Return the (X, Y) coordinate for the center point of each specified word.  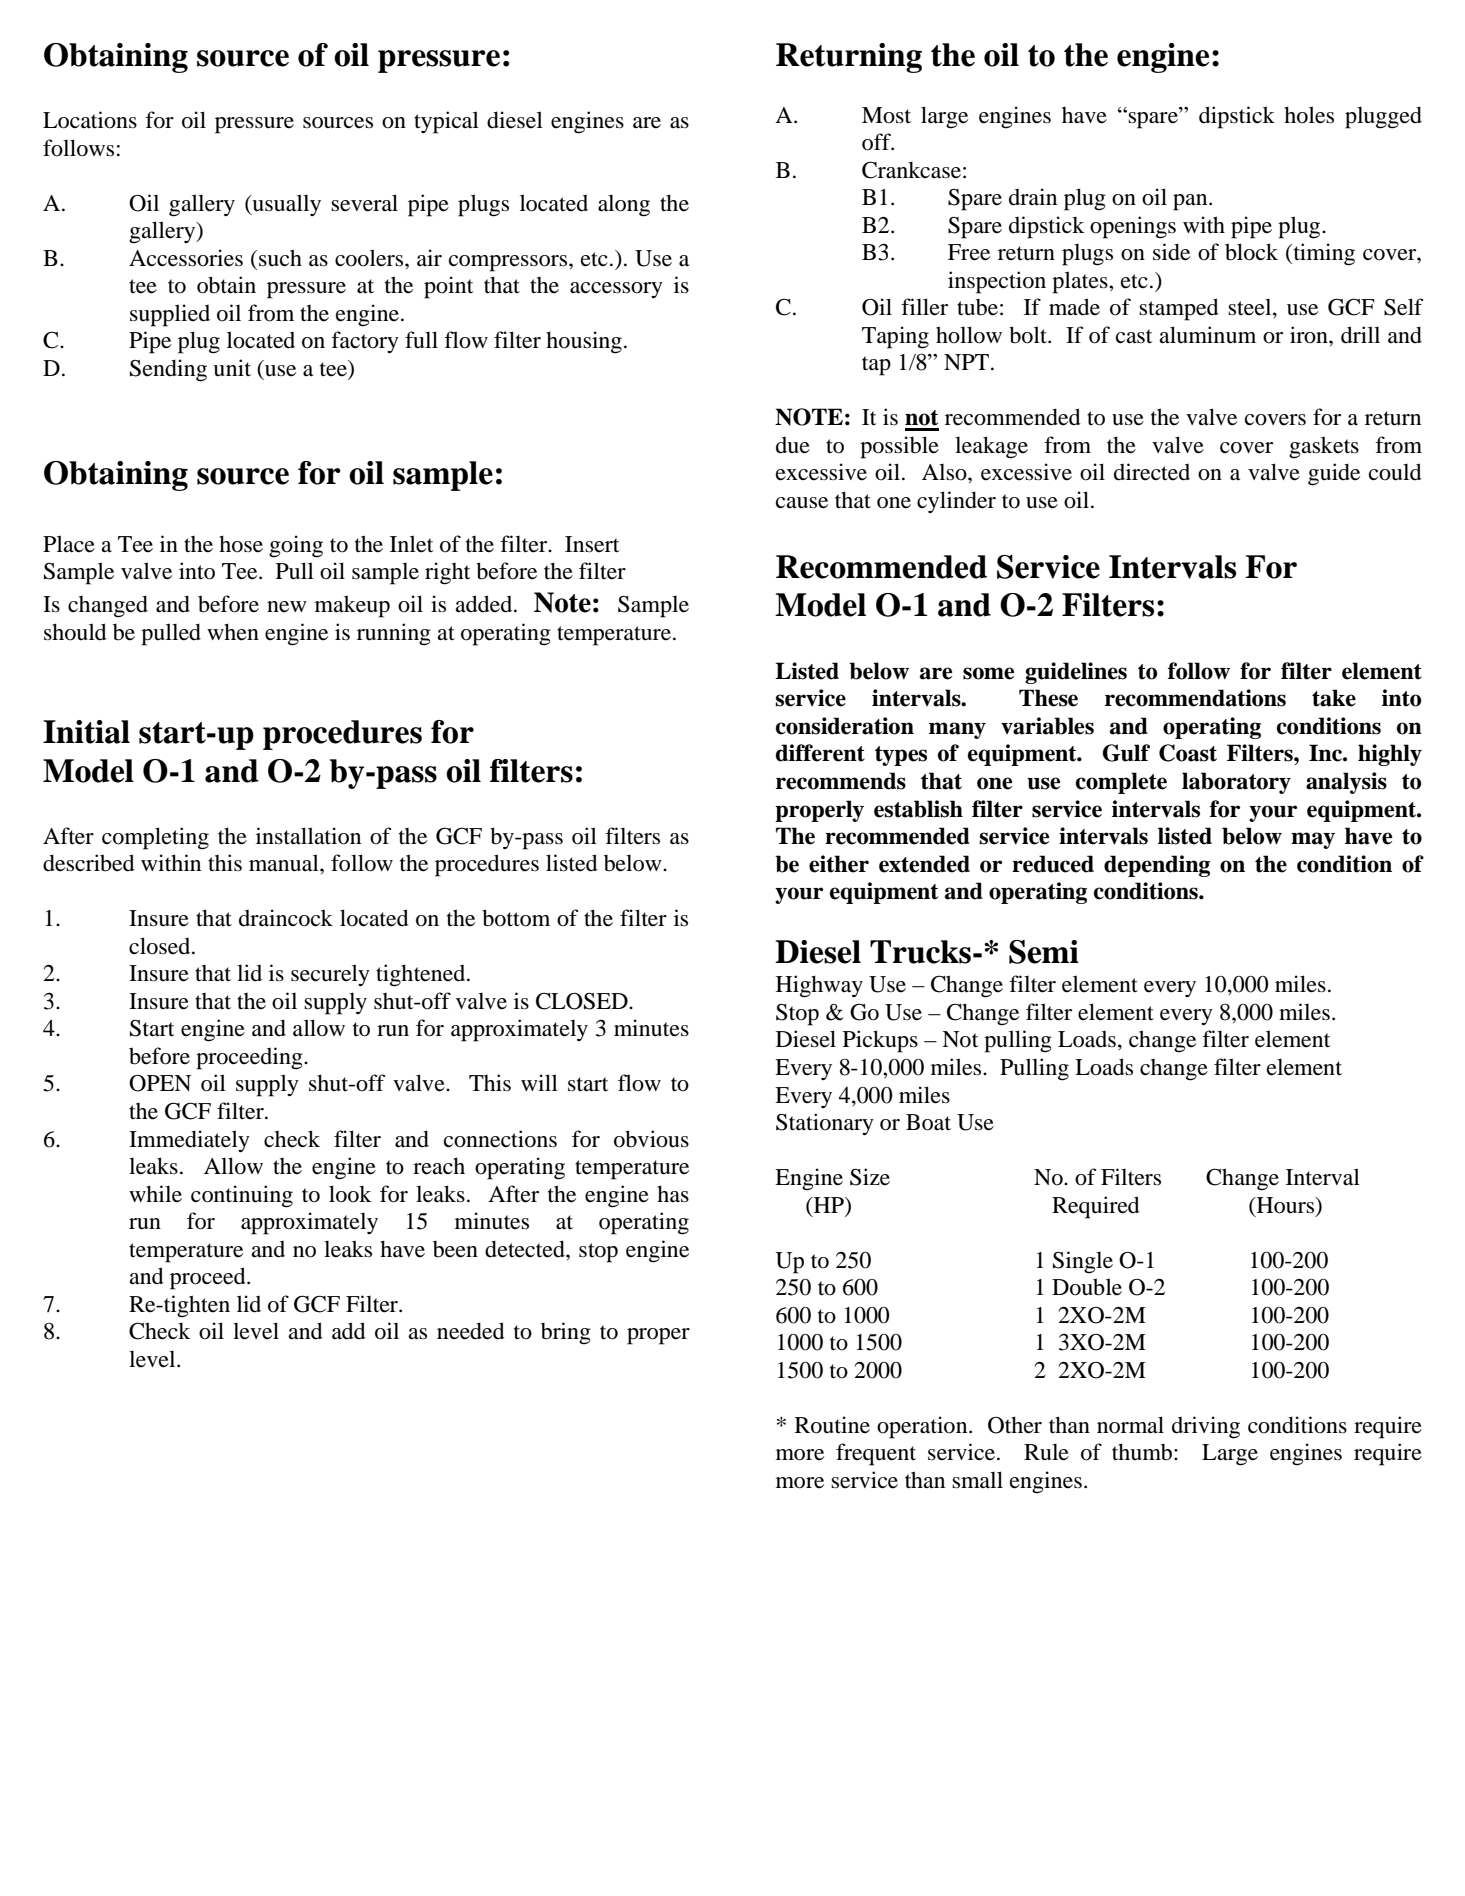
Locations (90, 120)
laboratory (1236, 783)
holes (1309, 115)
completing (155, 838)
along (624, 205)
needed (471, 1331)
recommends (841, 781)
